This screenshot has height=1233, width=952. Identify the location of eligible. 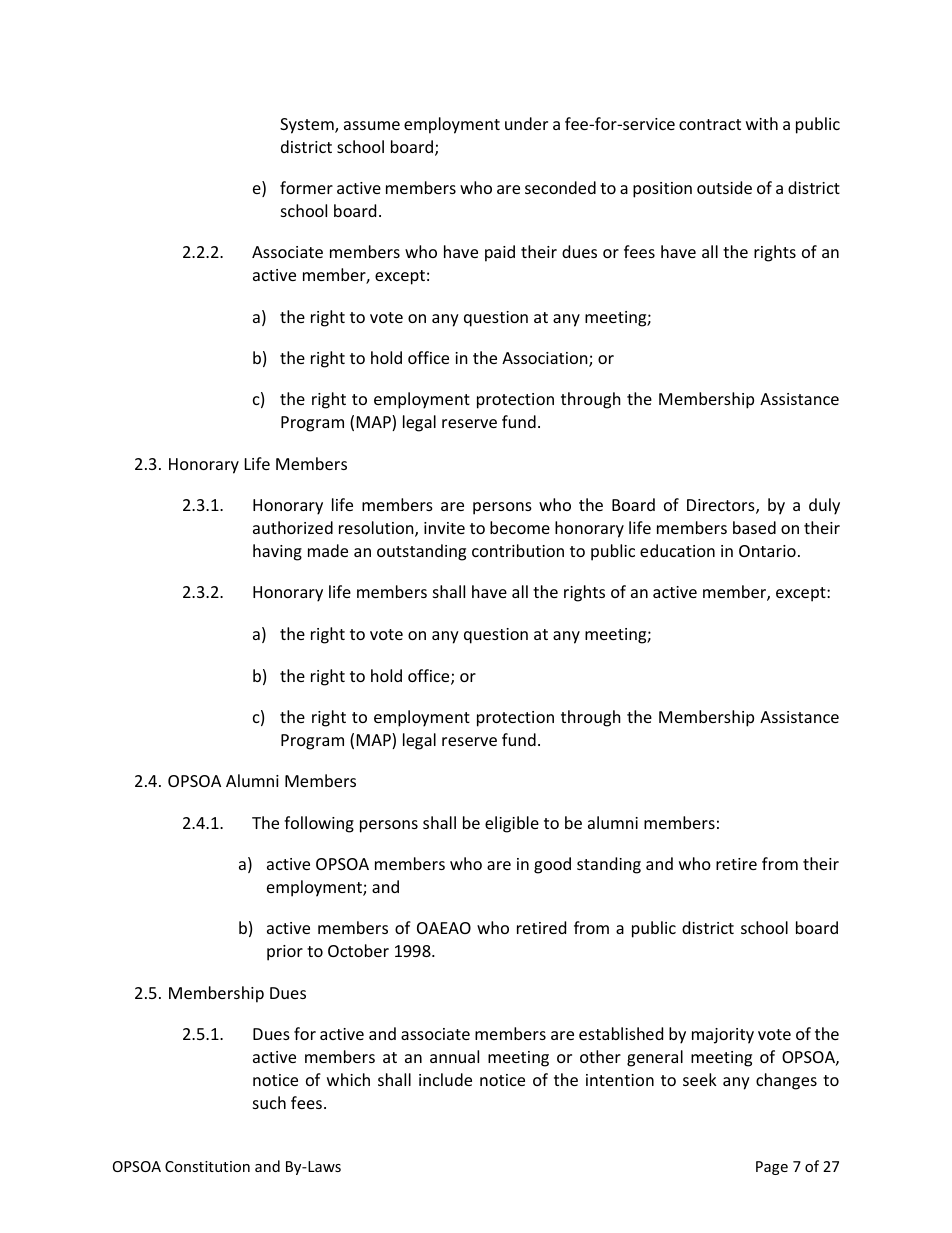
(512, 824).
